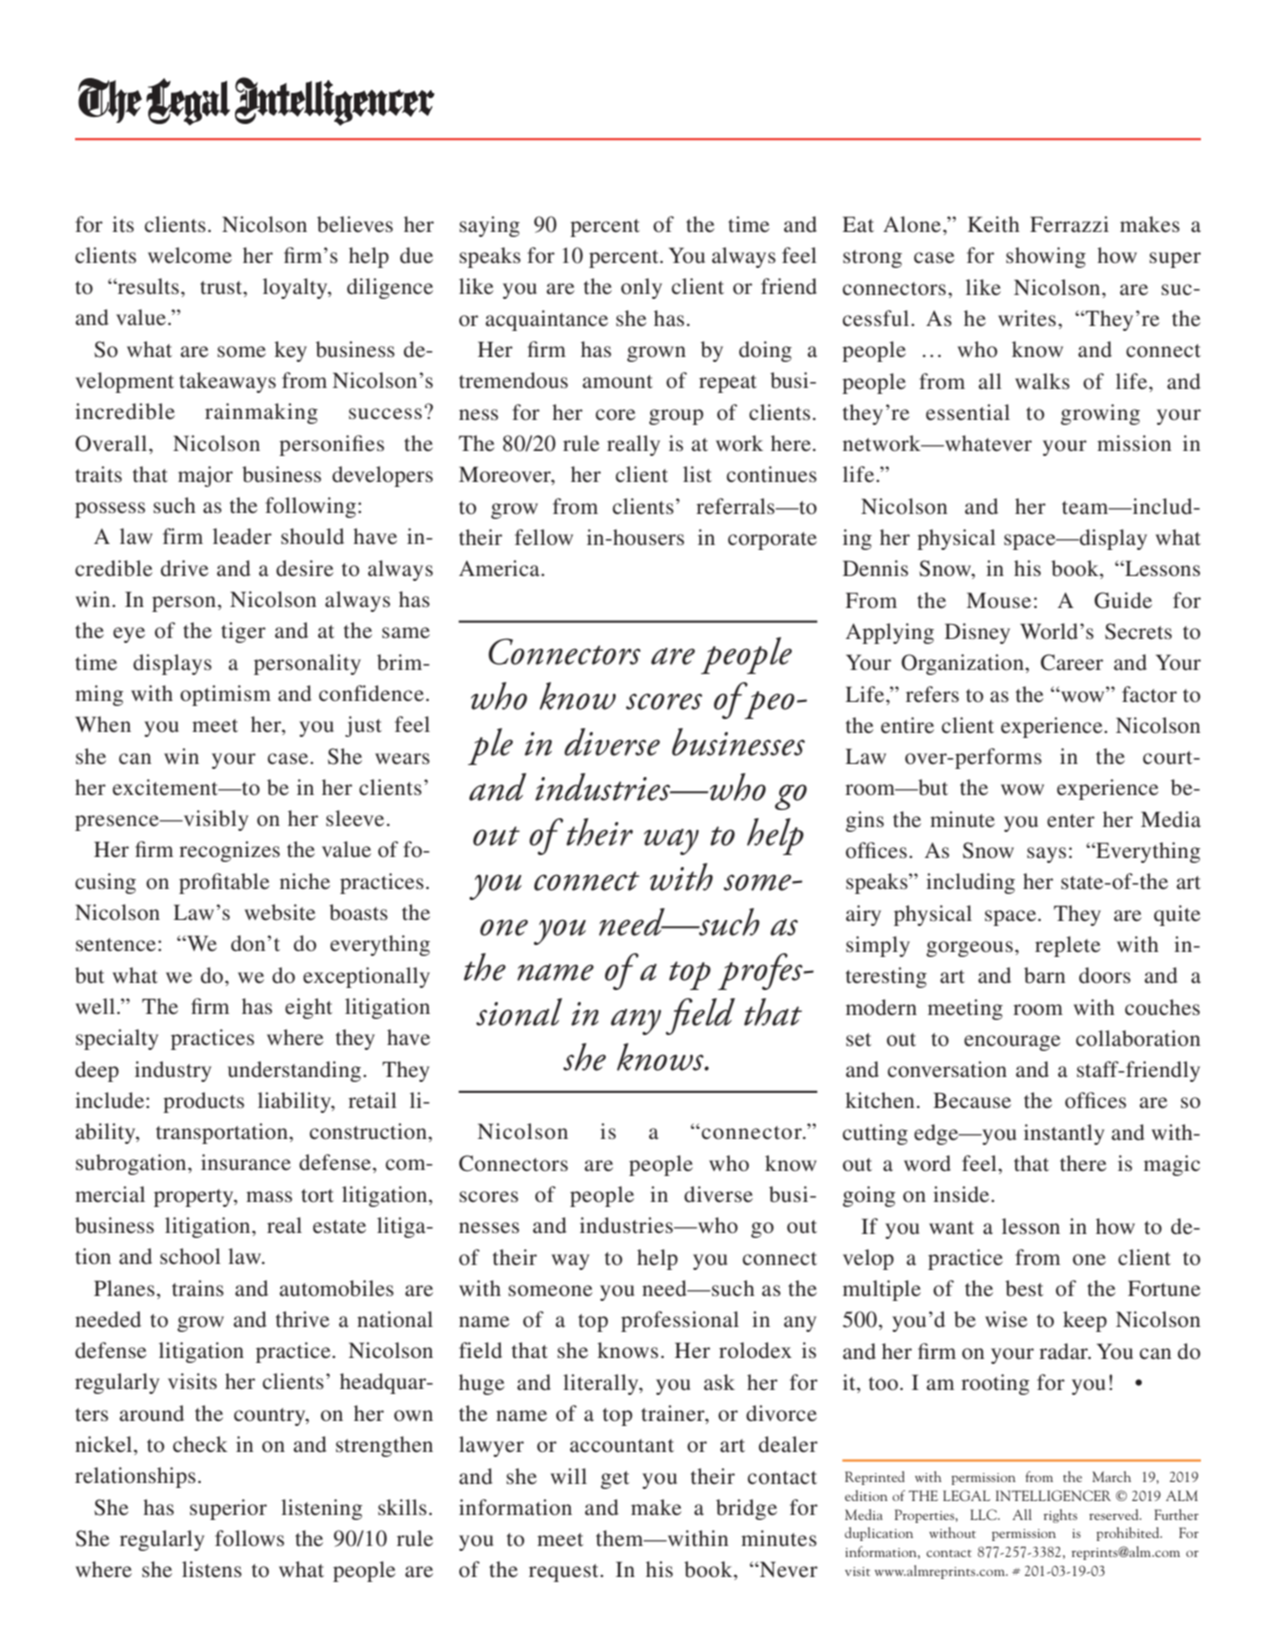 This image has height=1652, width=1276. Describe the element at coordinates (641, 288) in the image. I see `only` at that location.
